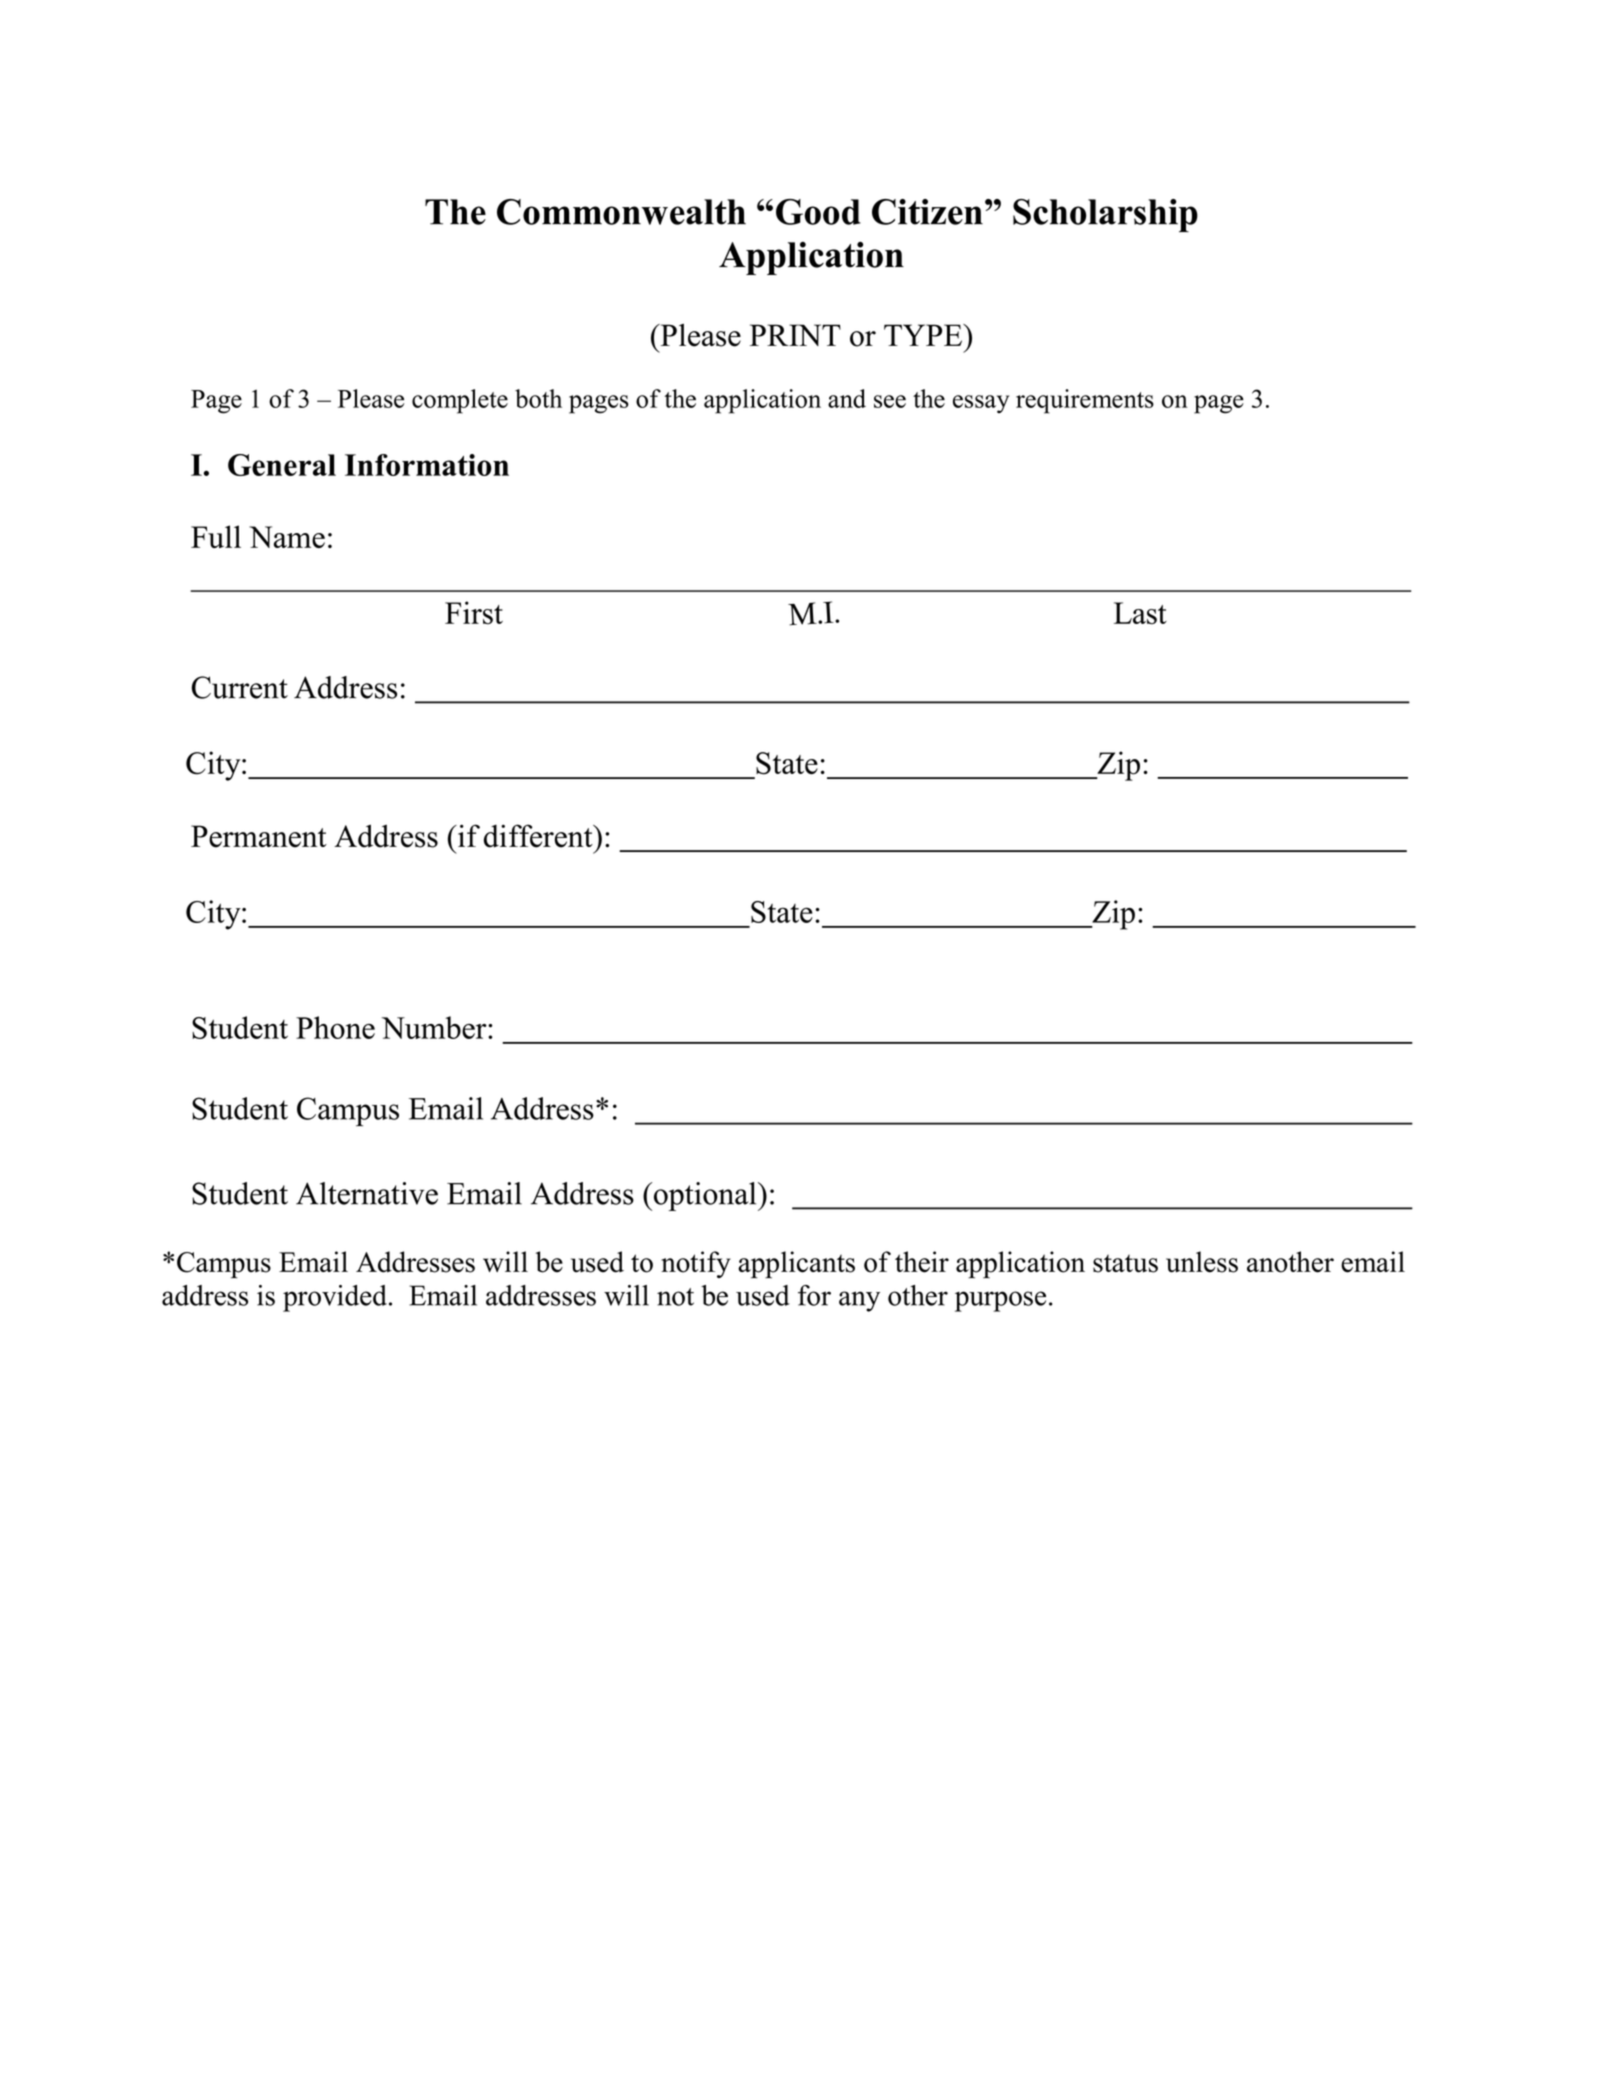  I want to click on Scholarship, so click(1105, 215).
